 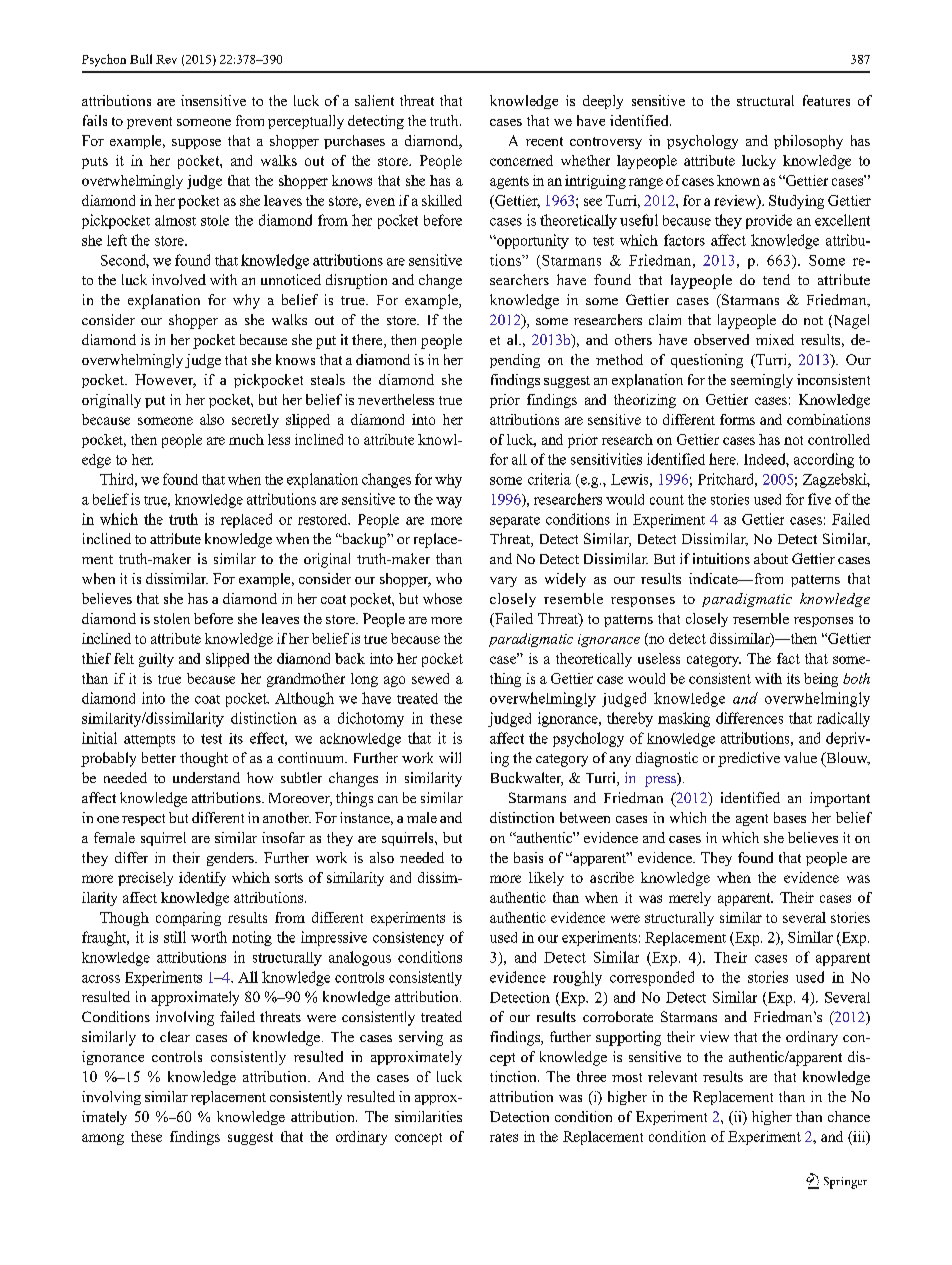 What do you see at coordinates (202, 879) in the screenshot?
I see `identify` at bounding box center [202, 879].
